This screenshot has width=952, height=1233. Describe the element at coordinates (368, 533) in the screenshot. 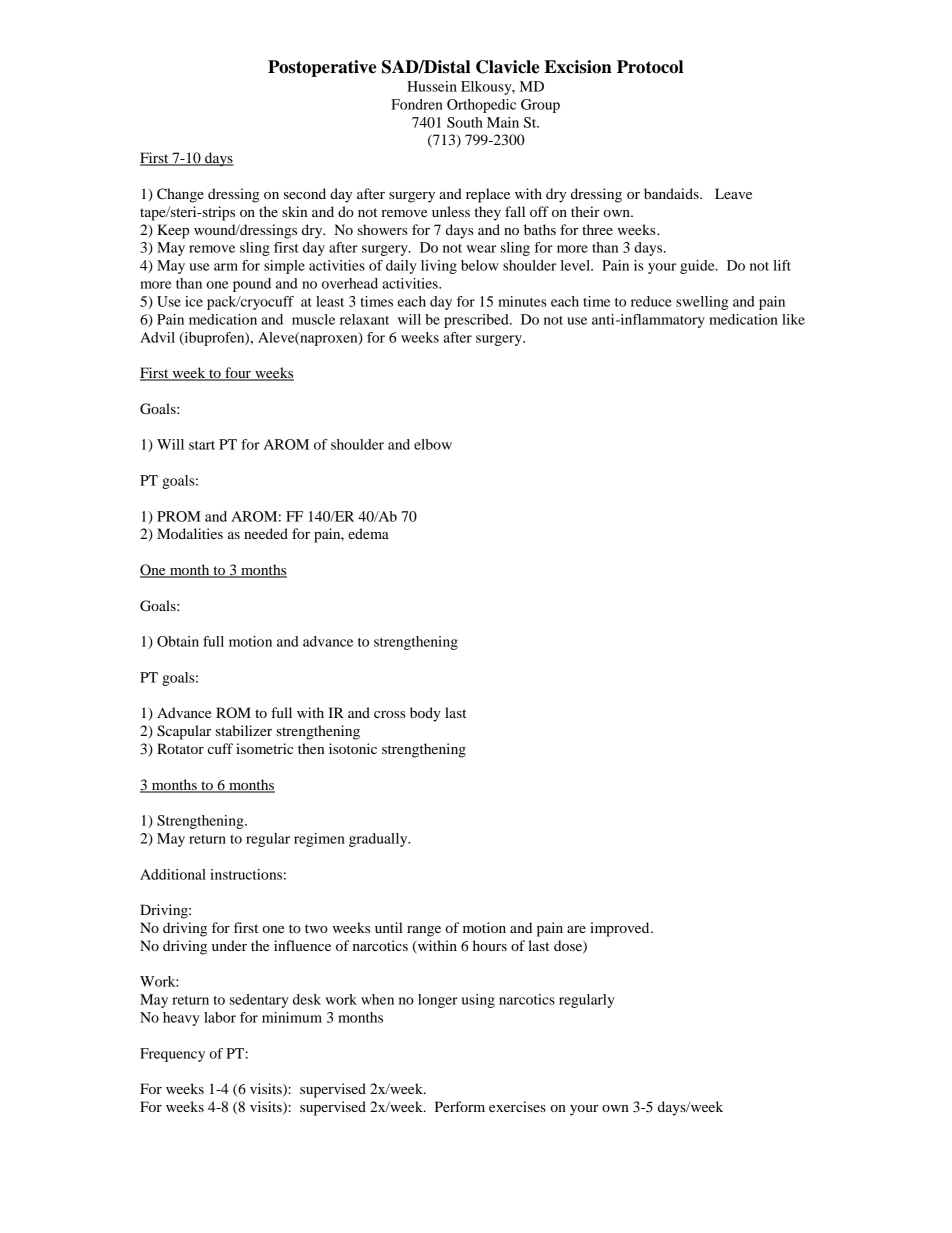

I see `edema` at that location.
